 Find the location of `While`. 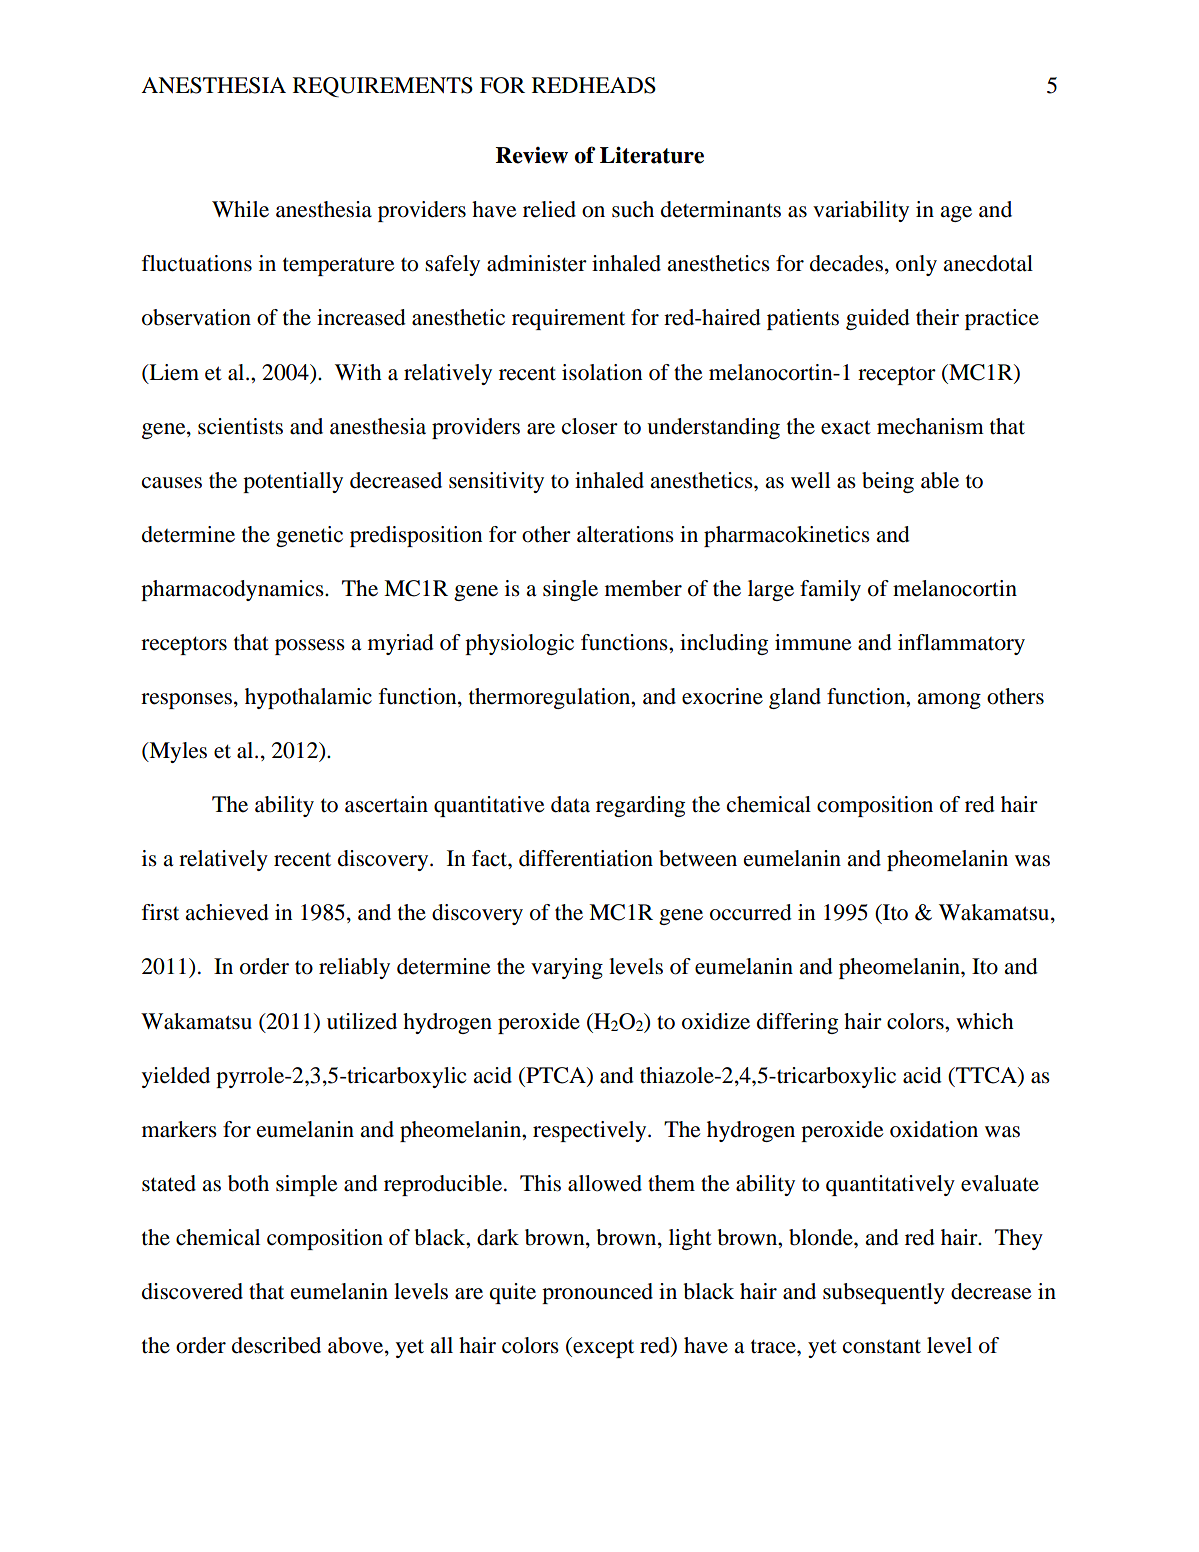

While is located at coordinates (240, 209).
